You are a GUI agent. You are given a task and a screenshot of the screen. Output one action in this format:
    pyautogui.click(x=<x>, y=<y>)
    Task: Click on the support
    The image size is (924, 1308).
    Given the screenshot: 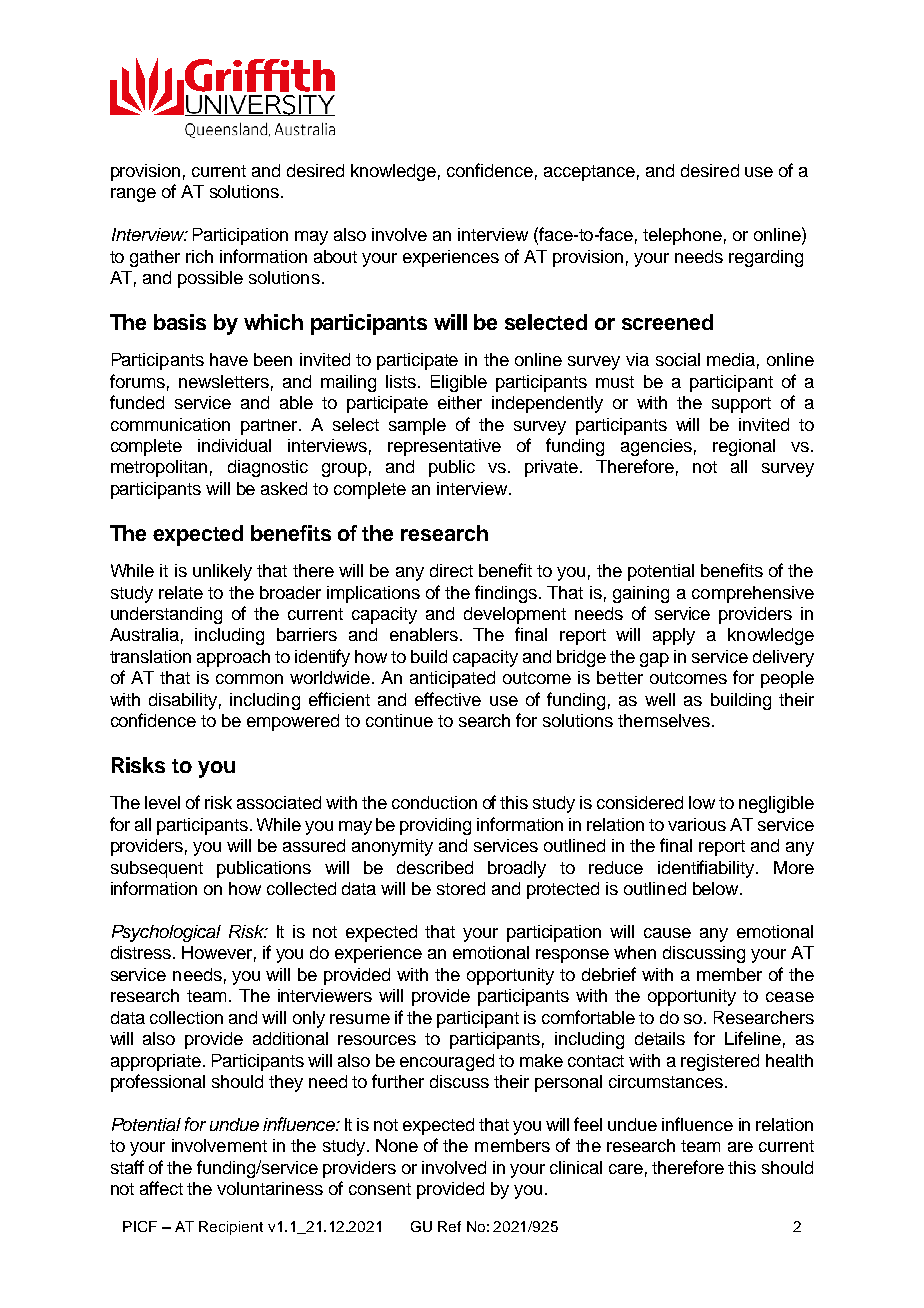 What is the action you would take?
    pyautogui.click(x=741, y=405)
